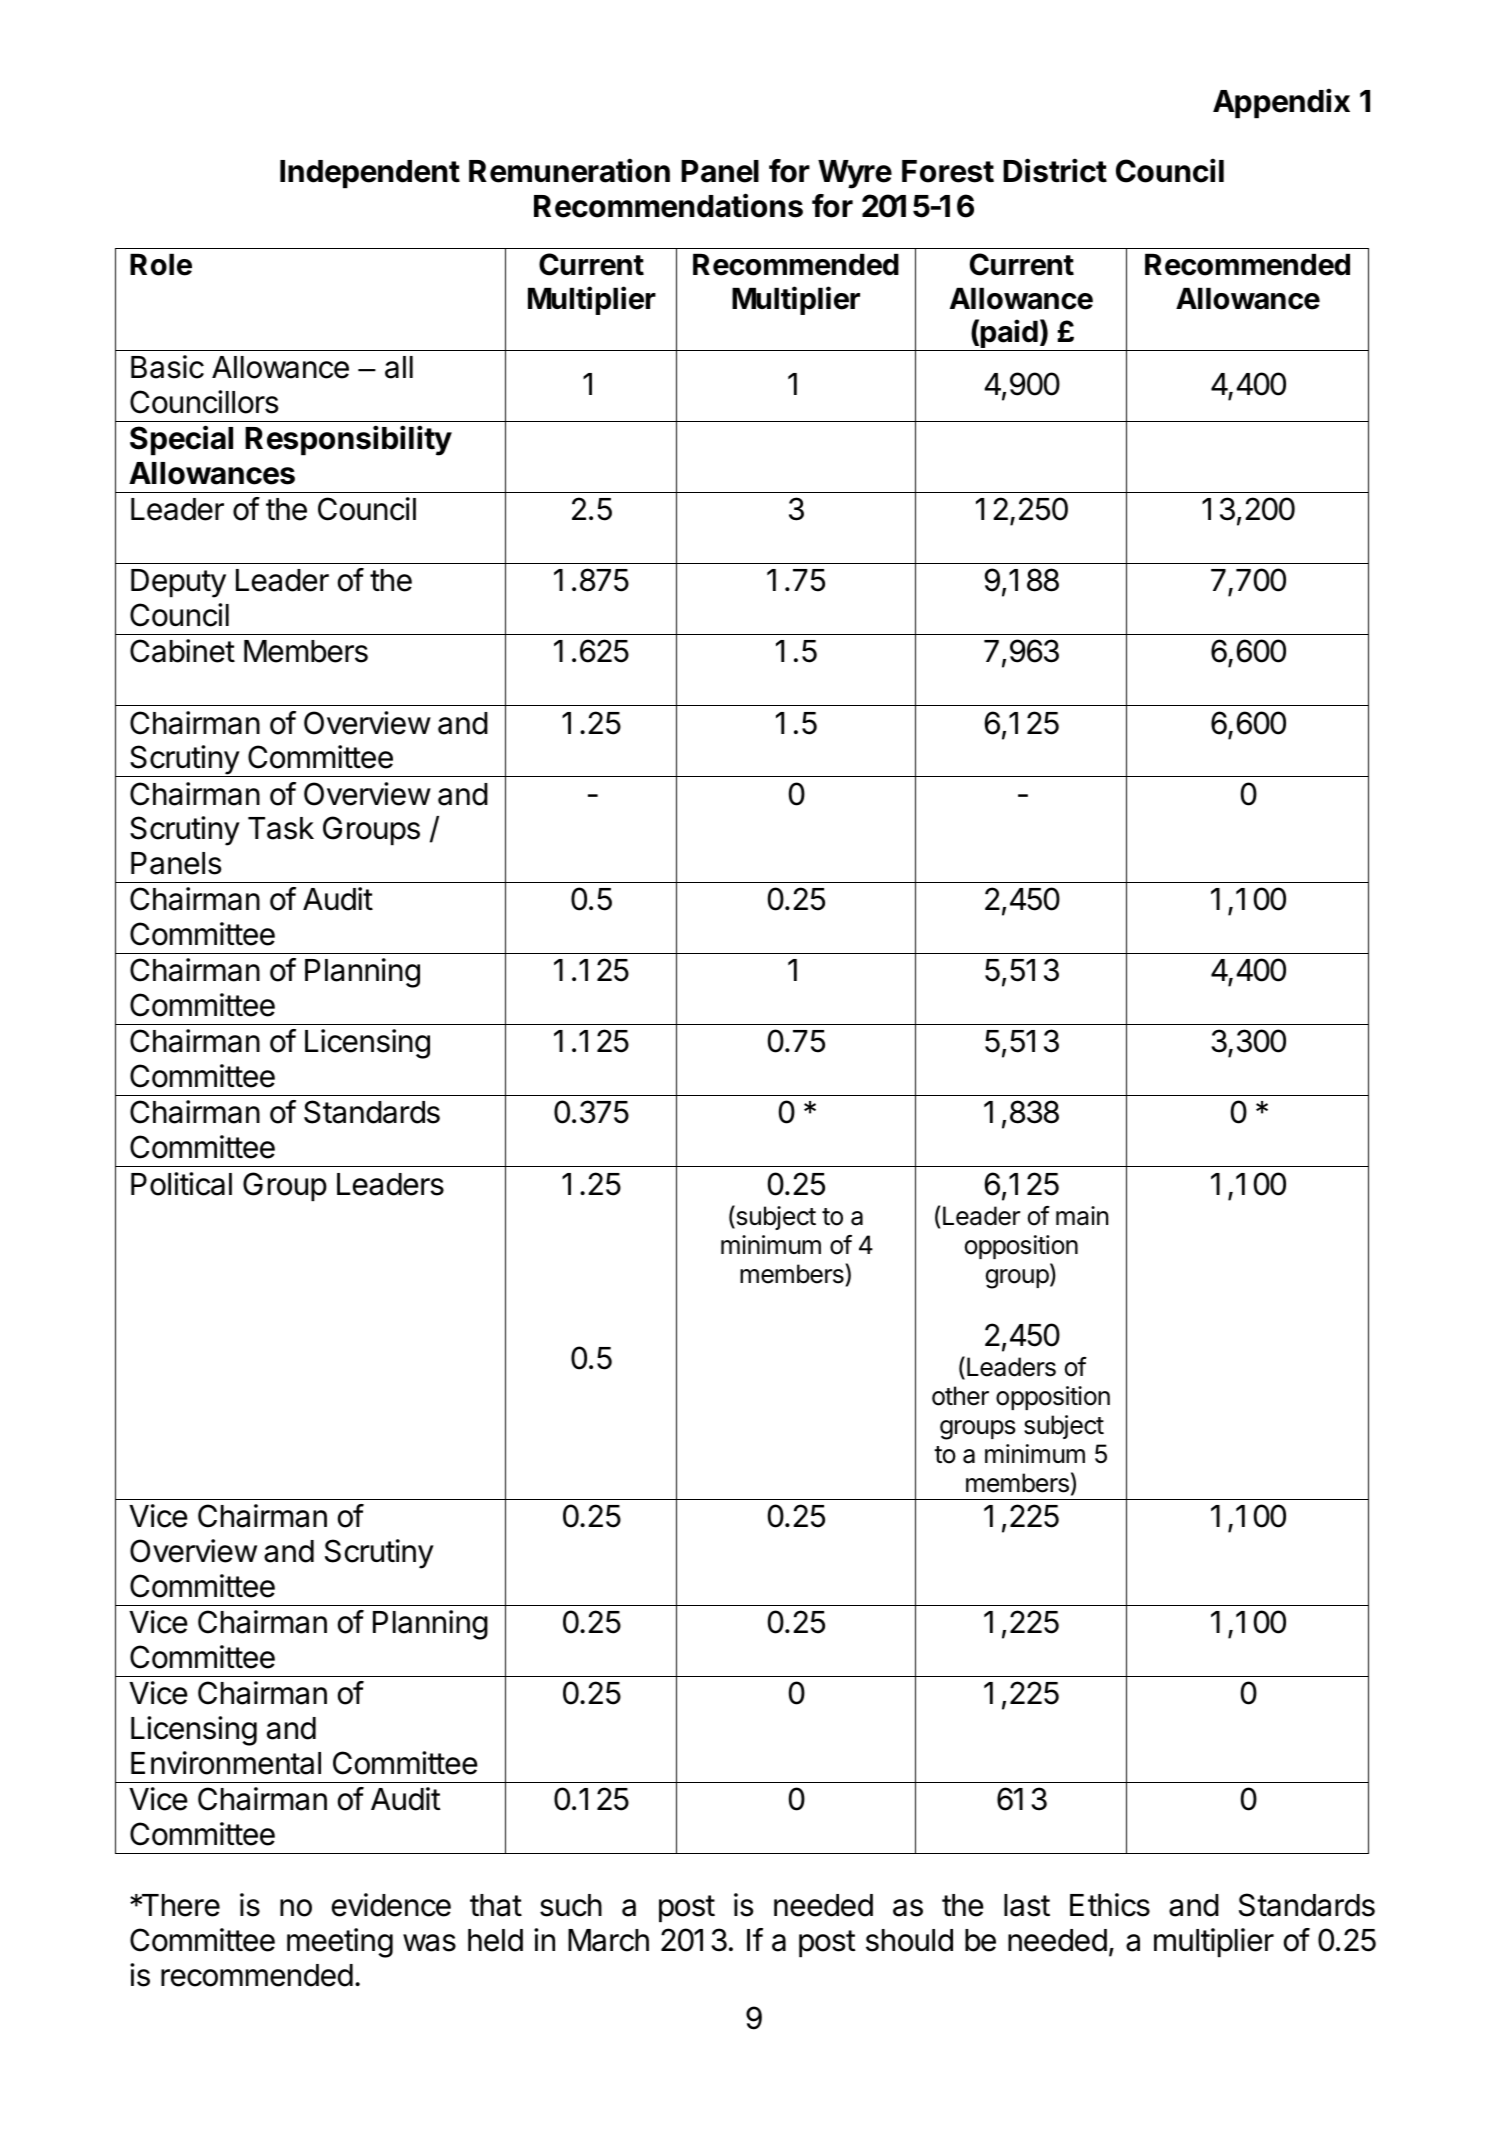 The image size is (1505, 2129). Describe the element at coordinates (948, 171) in the screenshot. I see `Forest` at that location.
